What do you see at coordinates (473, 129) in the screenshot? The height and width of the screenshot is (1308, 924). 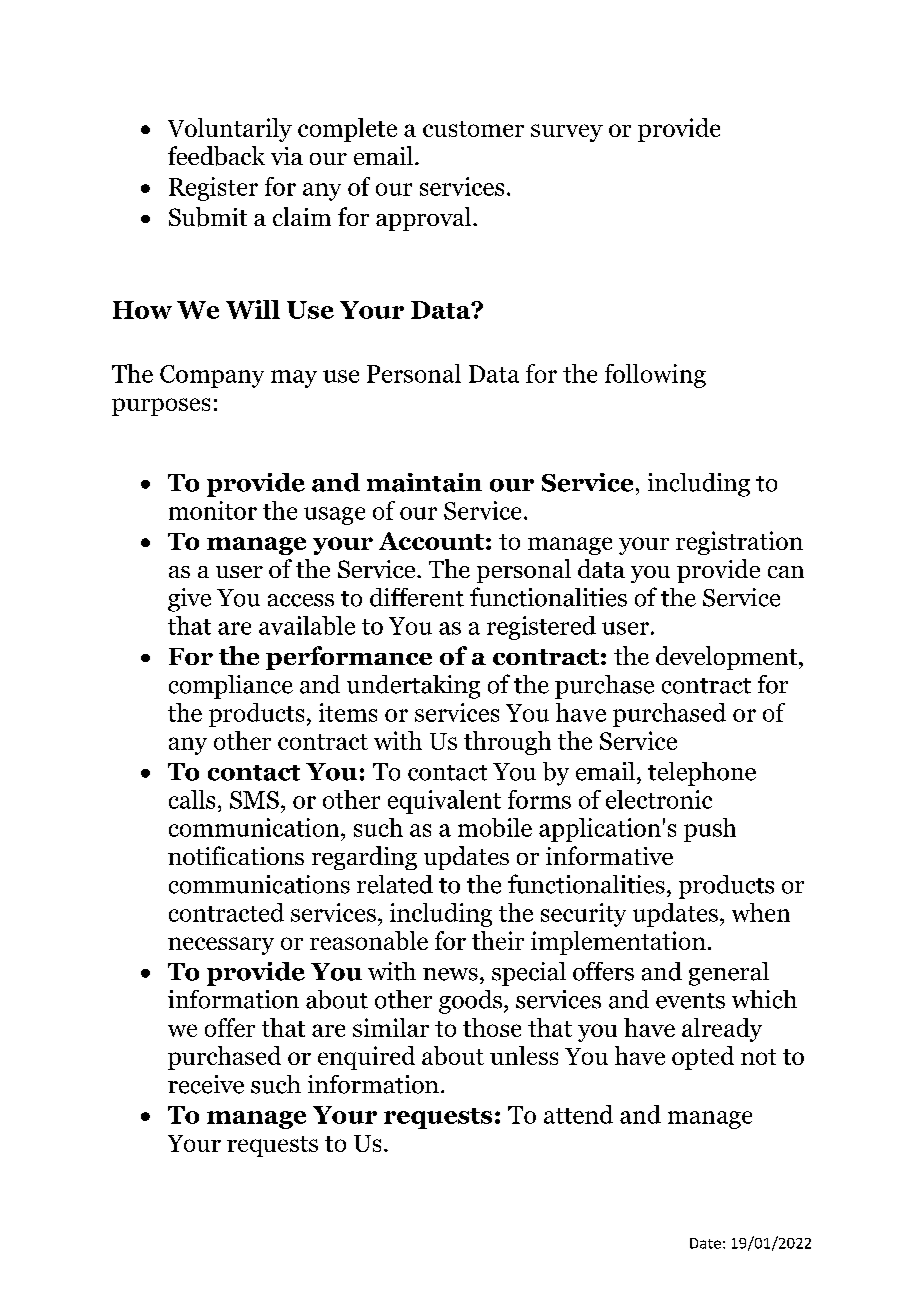 I see `customer` at bounding box center [473, 129].
